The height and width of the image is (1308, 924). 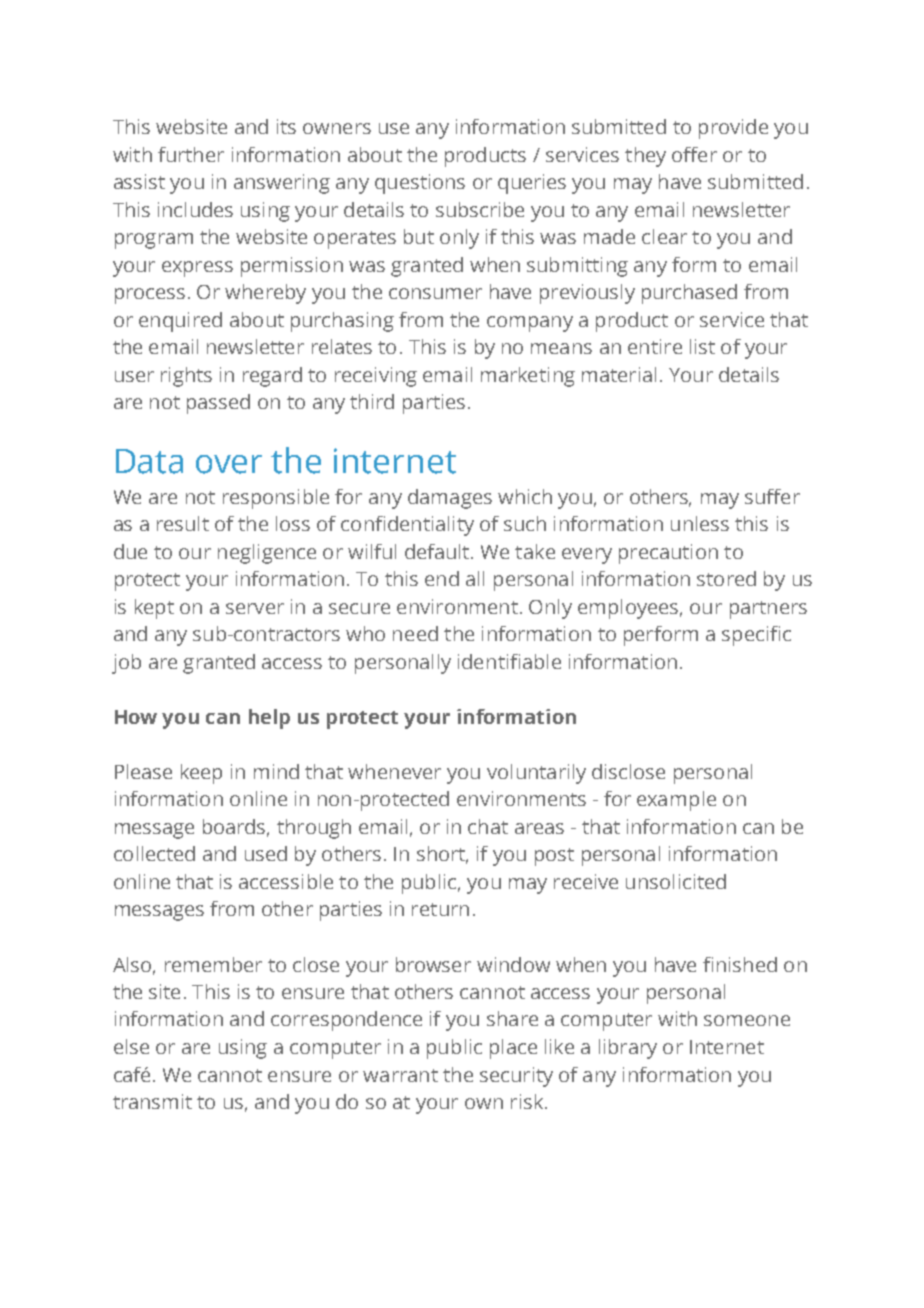 I want to click on library, so click(x=628, y=1049).
